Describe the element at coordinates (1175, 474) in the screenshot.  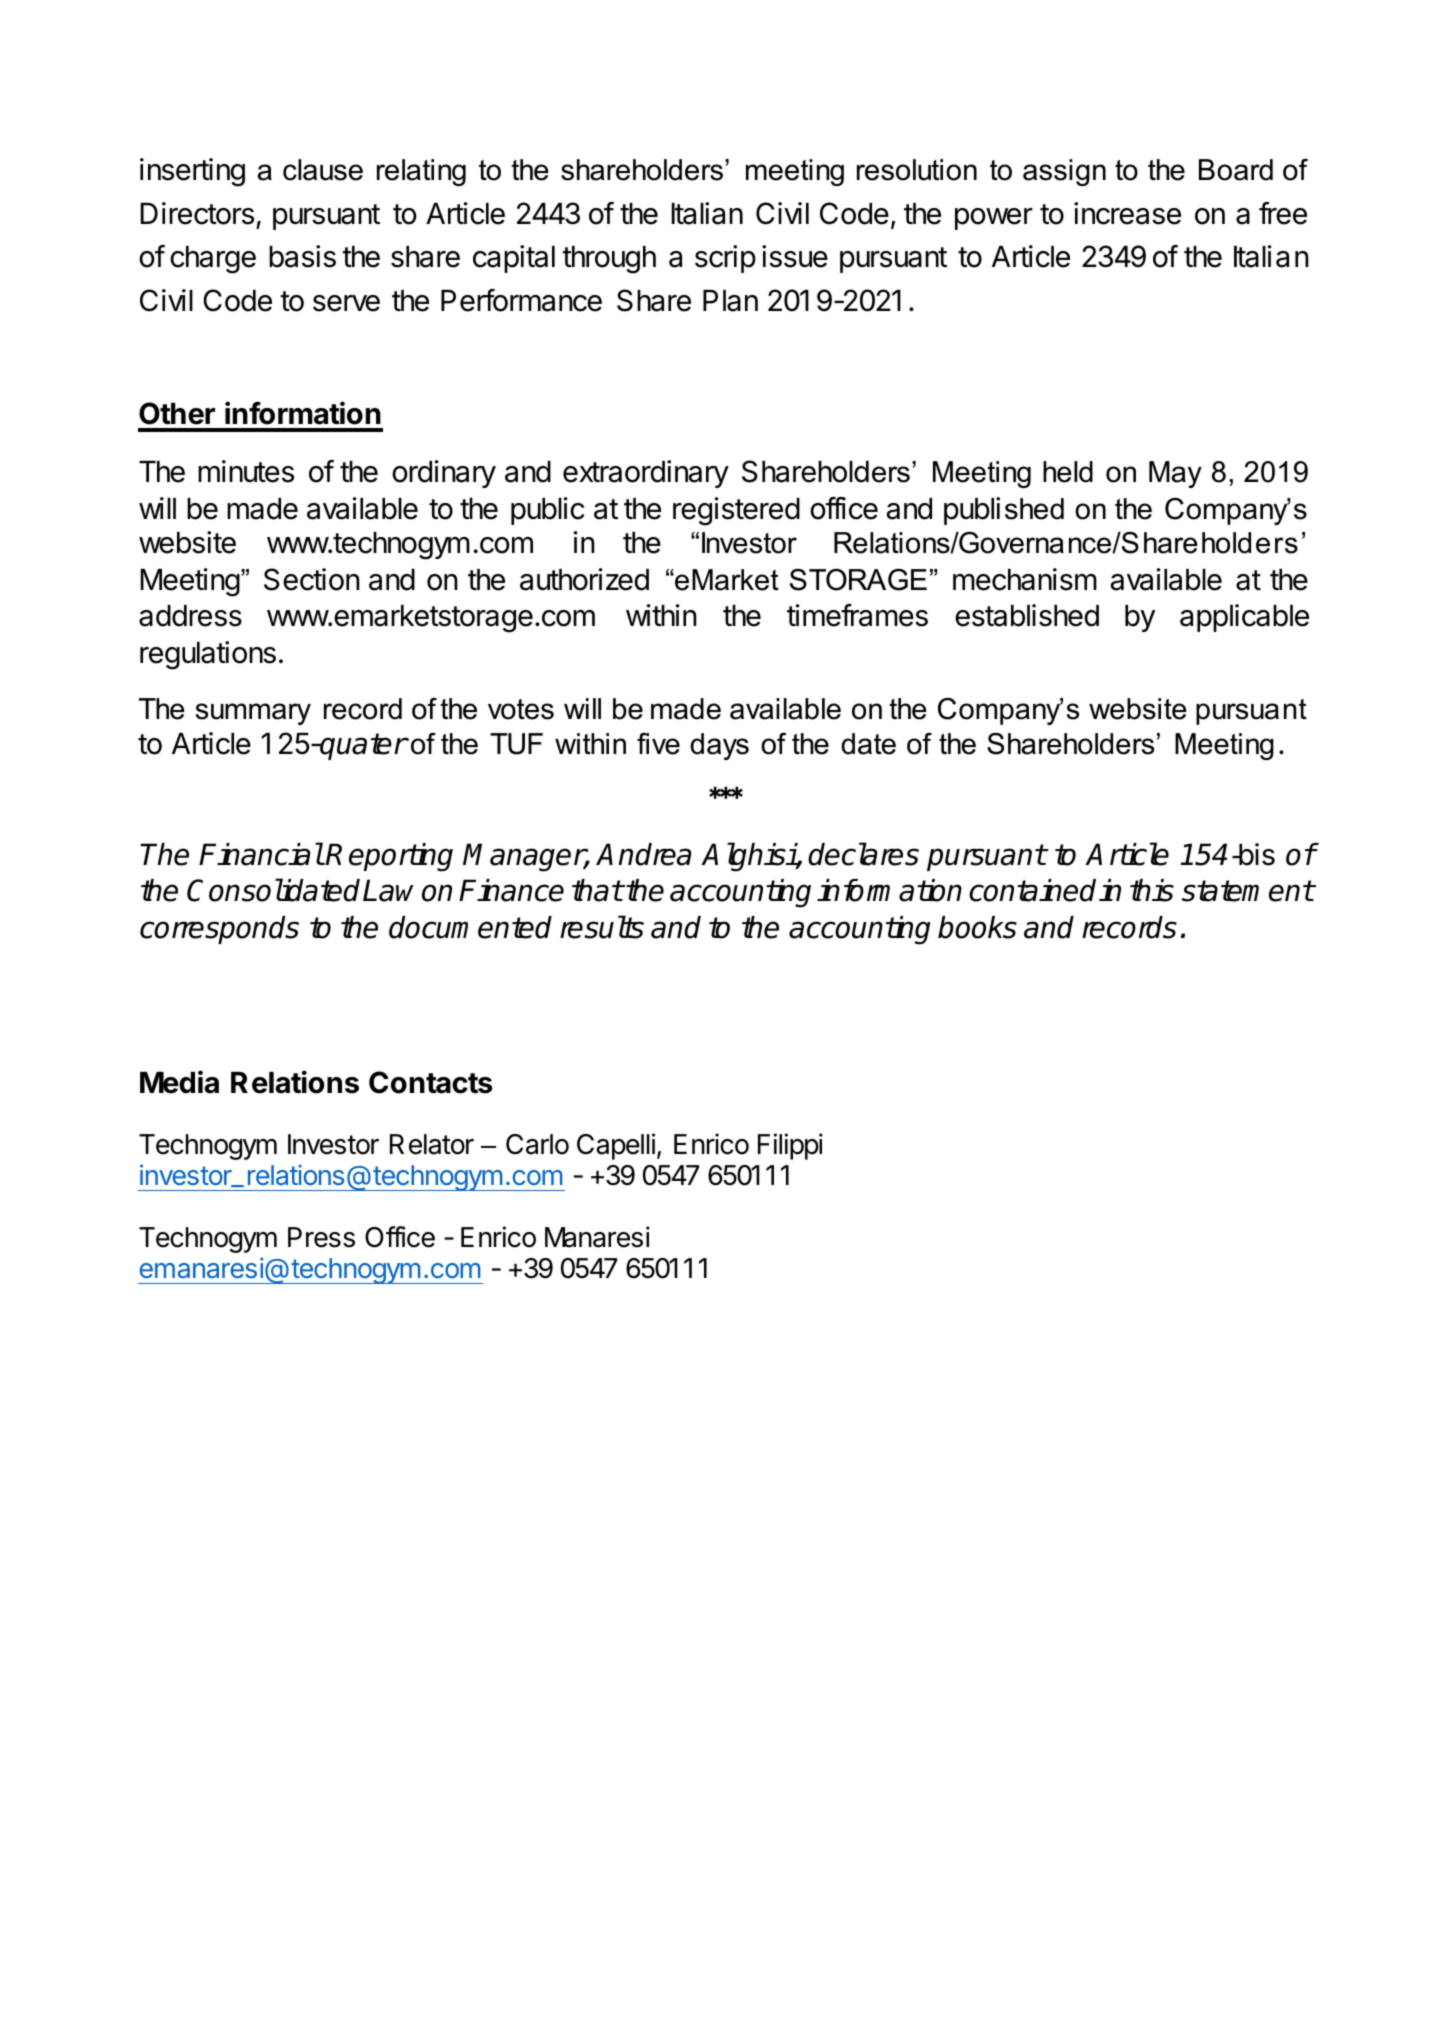
I see `May` at that location.
